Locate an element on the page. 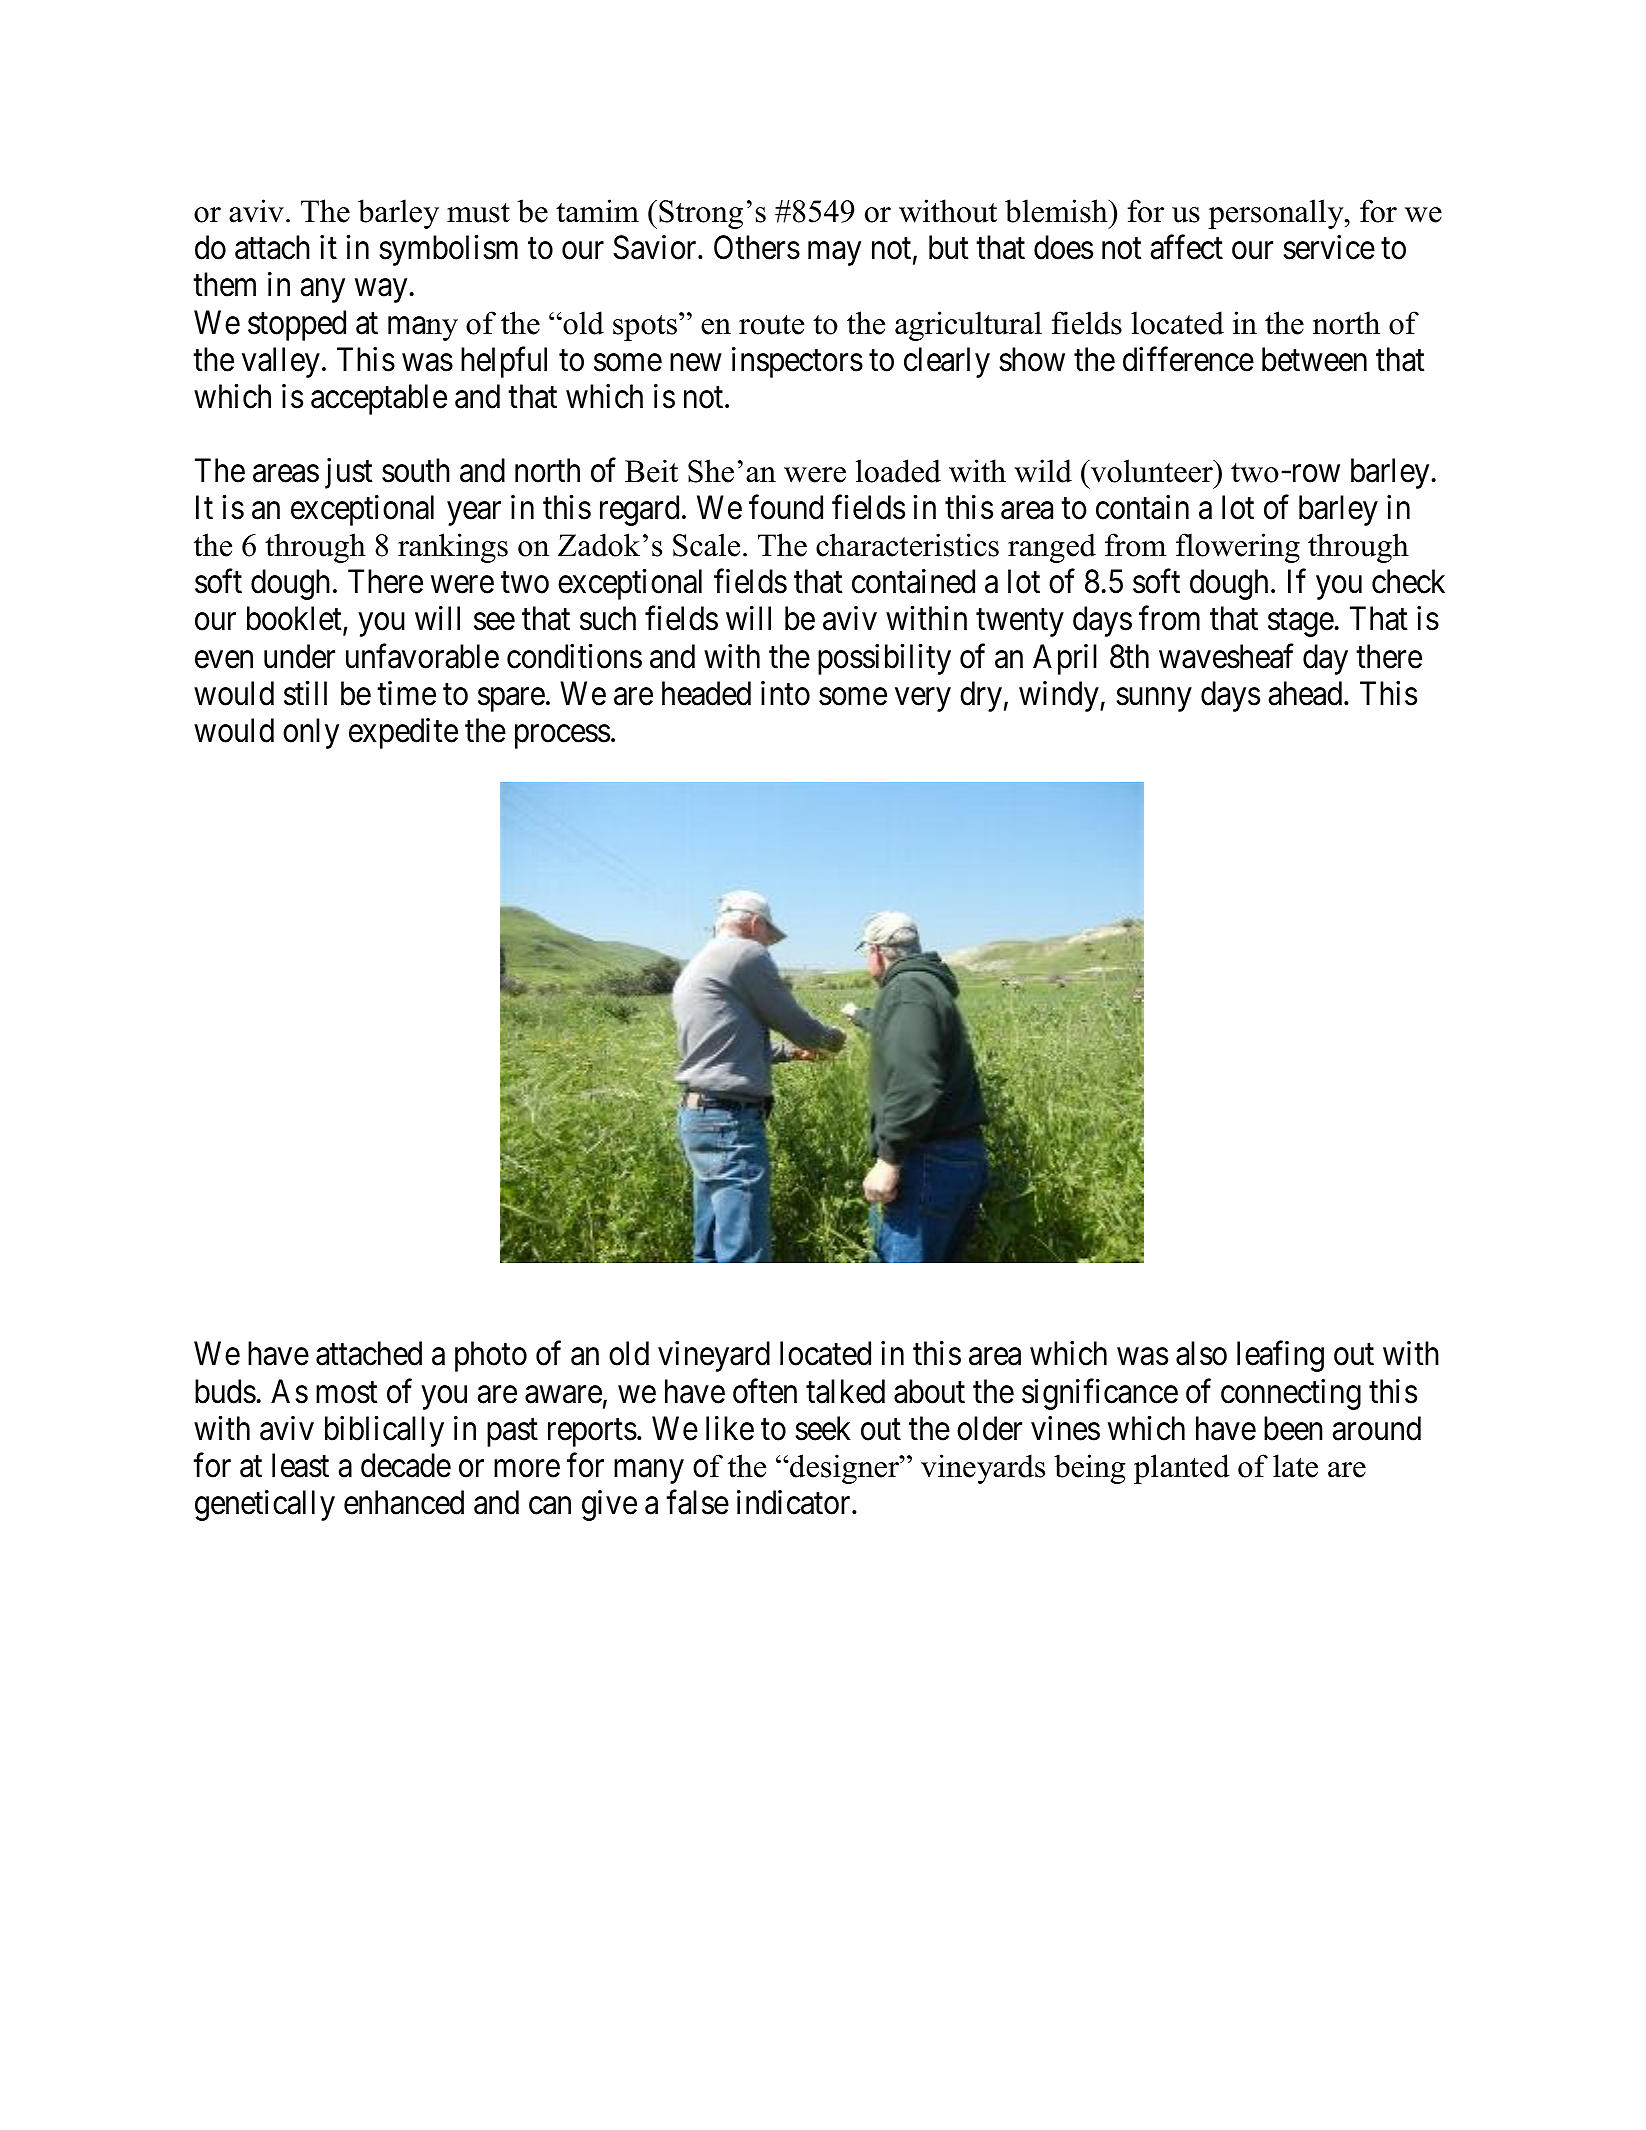 This page has width=1646, height=2130. expedite is located at coordinates (403, 733).
